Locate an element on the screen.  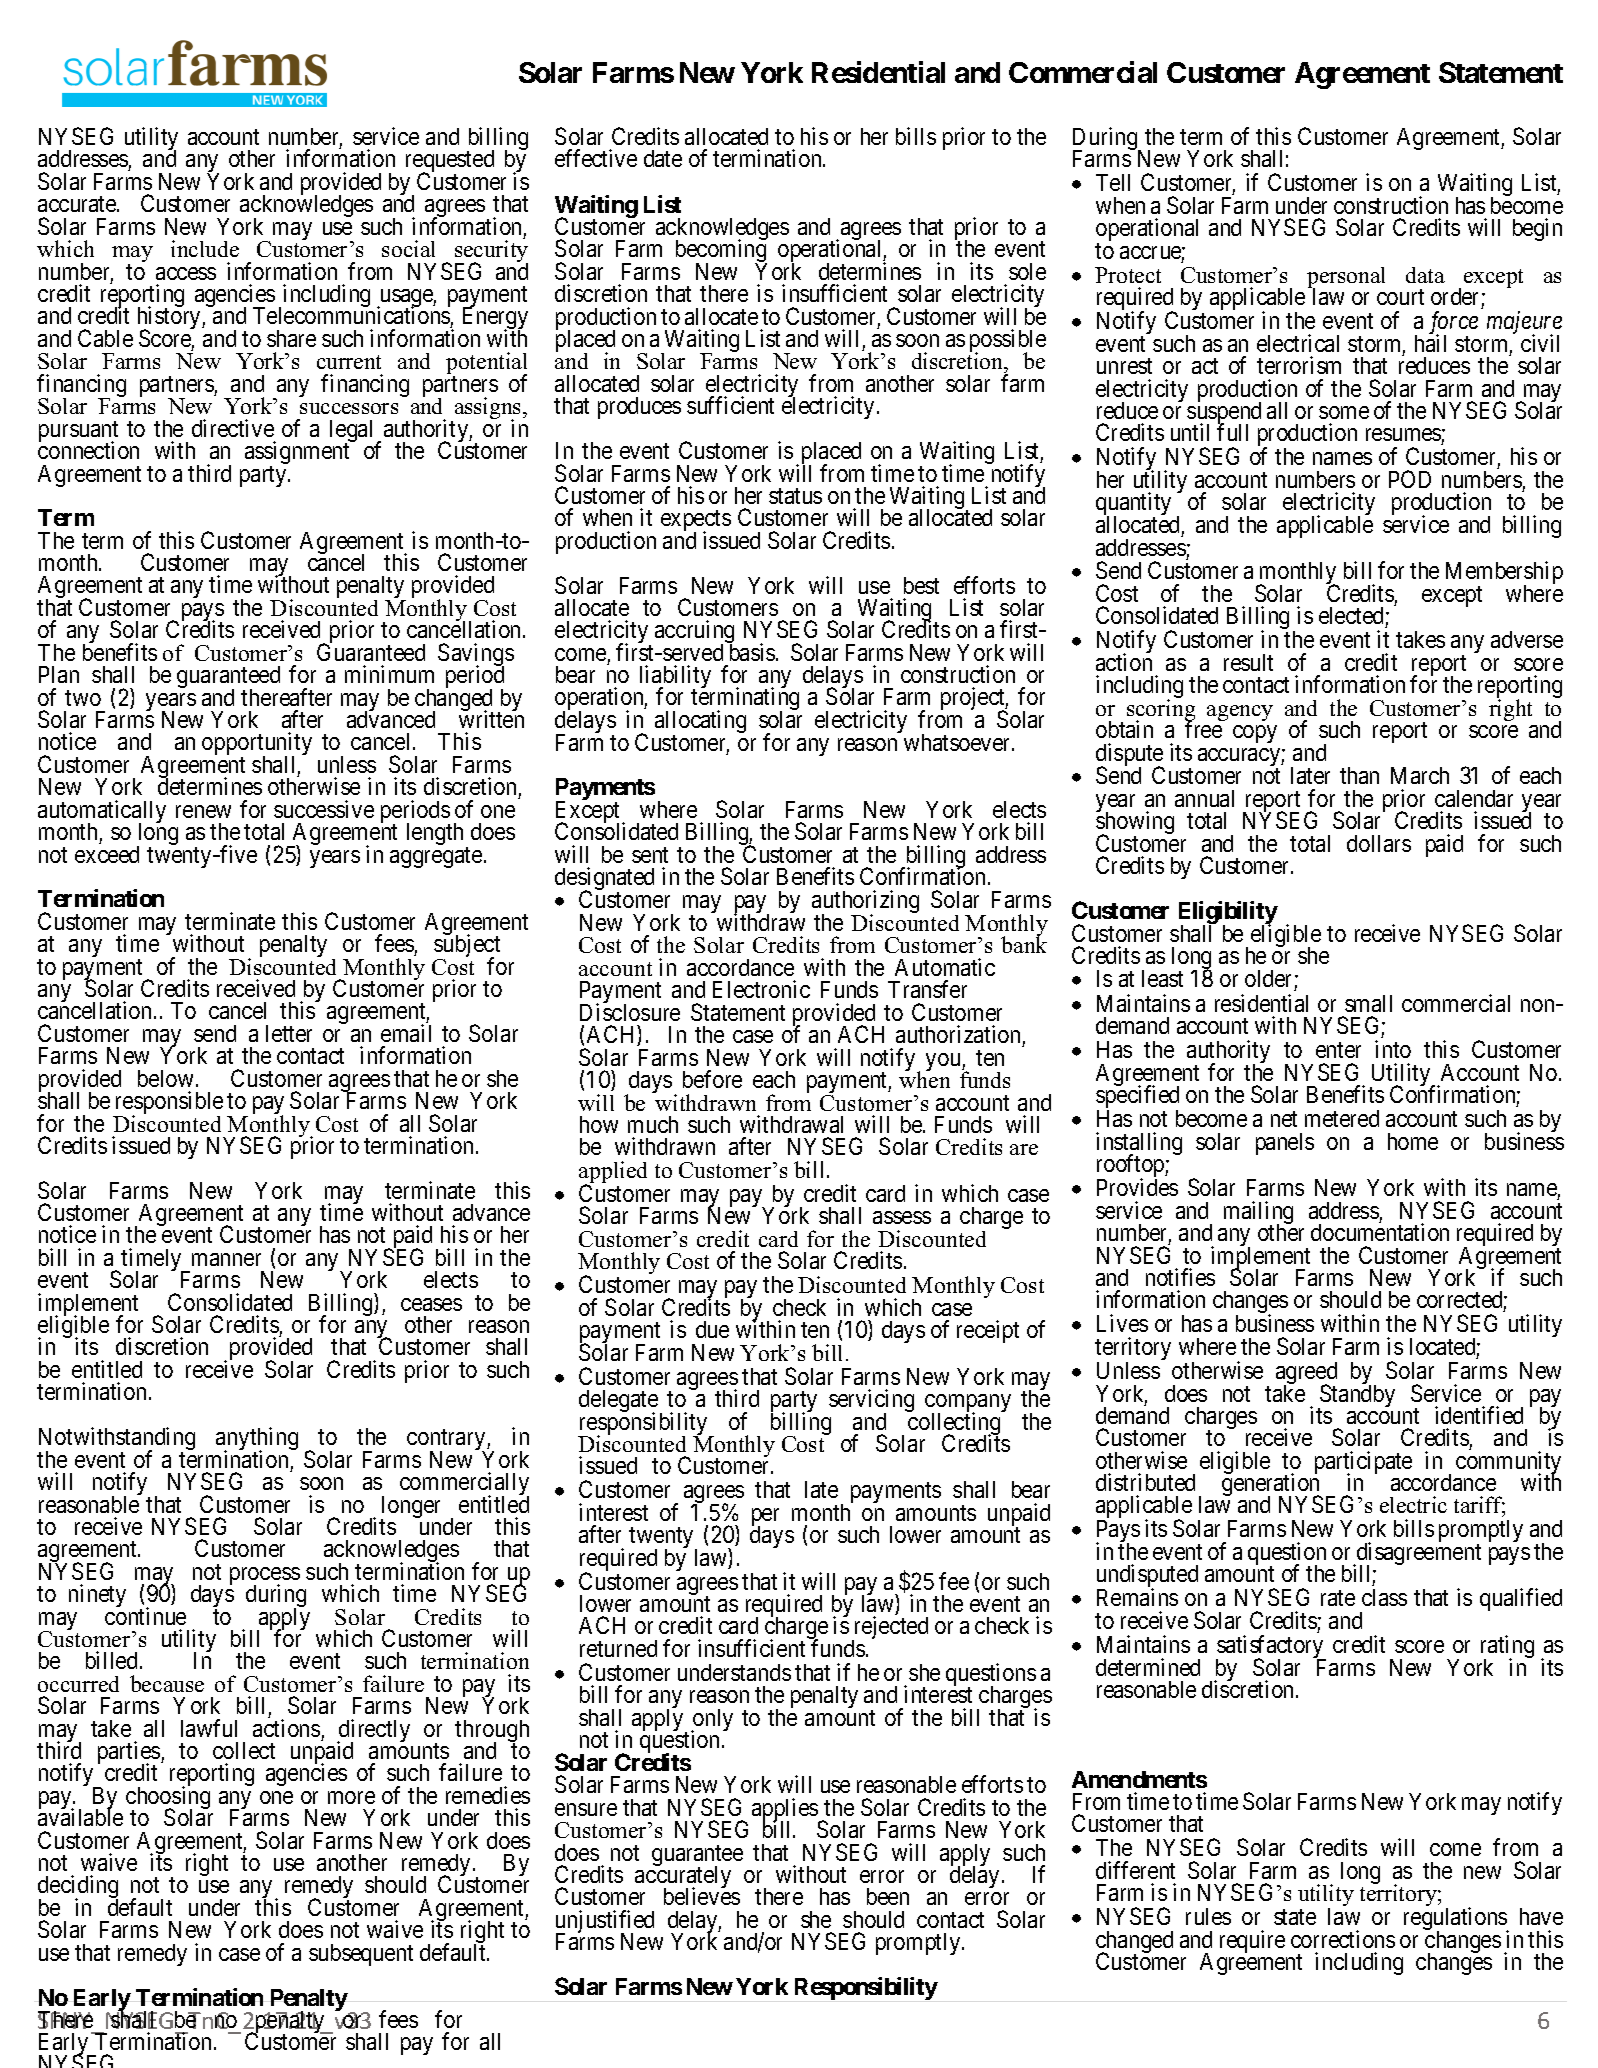
due is located at coordinates (712, 1329).
